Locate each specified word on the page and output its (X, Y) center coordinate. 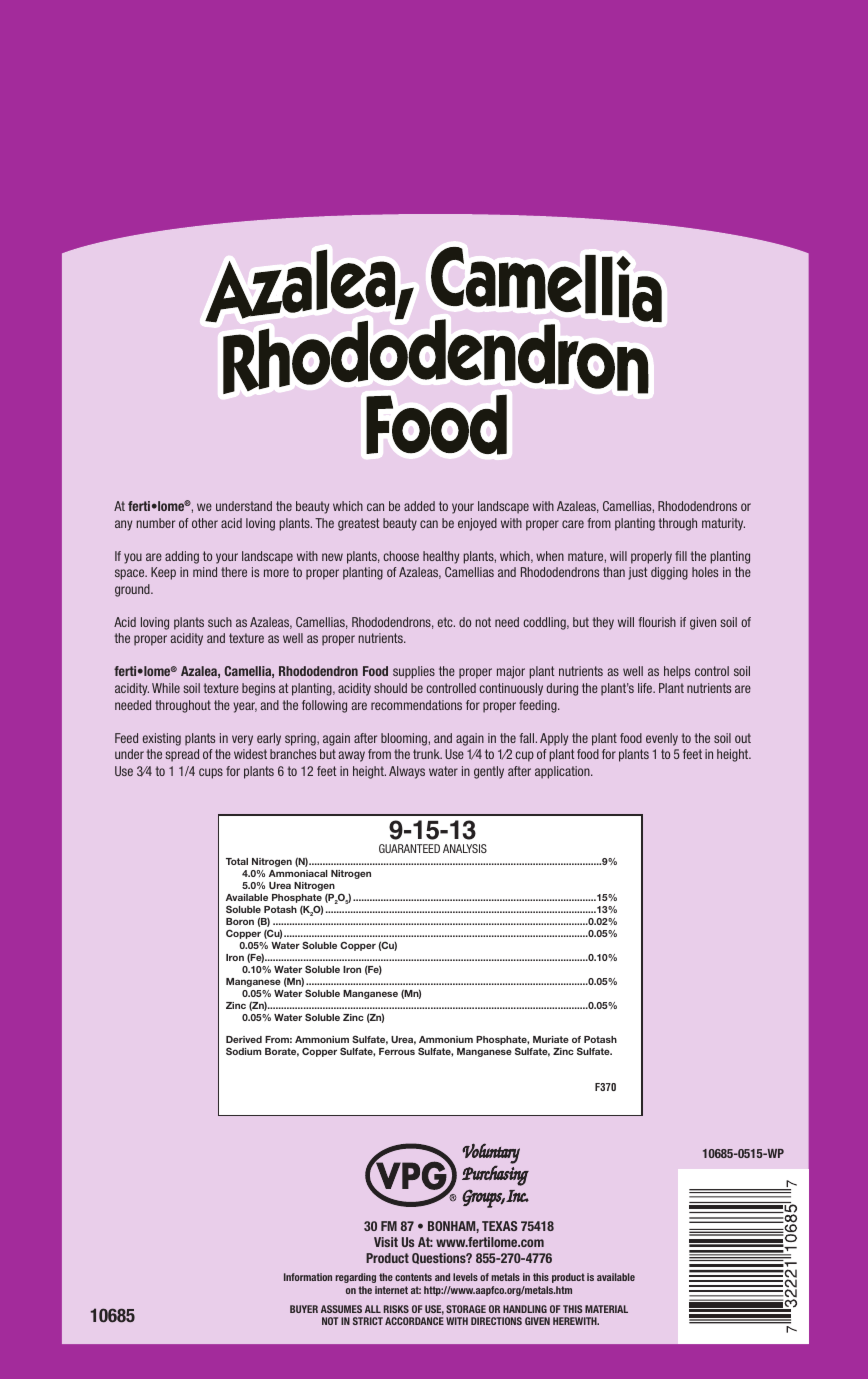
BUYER (304, 1309)
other (205, 523)
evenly (662, 739)
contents (413, 1277)
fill (681, 556)
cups (211, 773)
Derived (244, 1039)
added (419, 506)
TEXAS (500, 1226)
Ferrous (397, 1051)
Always (407, 772)
